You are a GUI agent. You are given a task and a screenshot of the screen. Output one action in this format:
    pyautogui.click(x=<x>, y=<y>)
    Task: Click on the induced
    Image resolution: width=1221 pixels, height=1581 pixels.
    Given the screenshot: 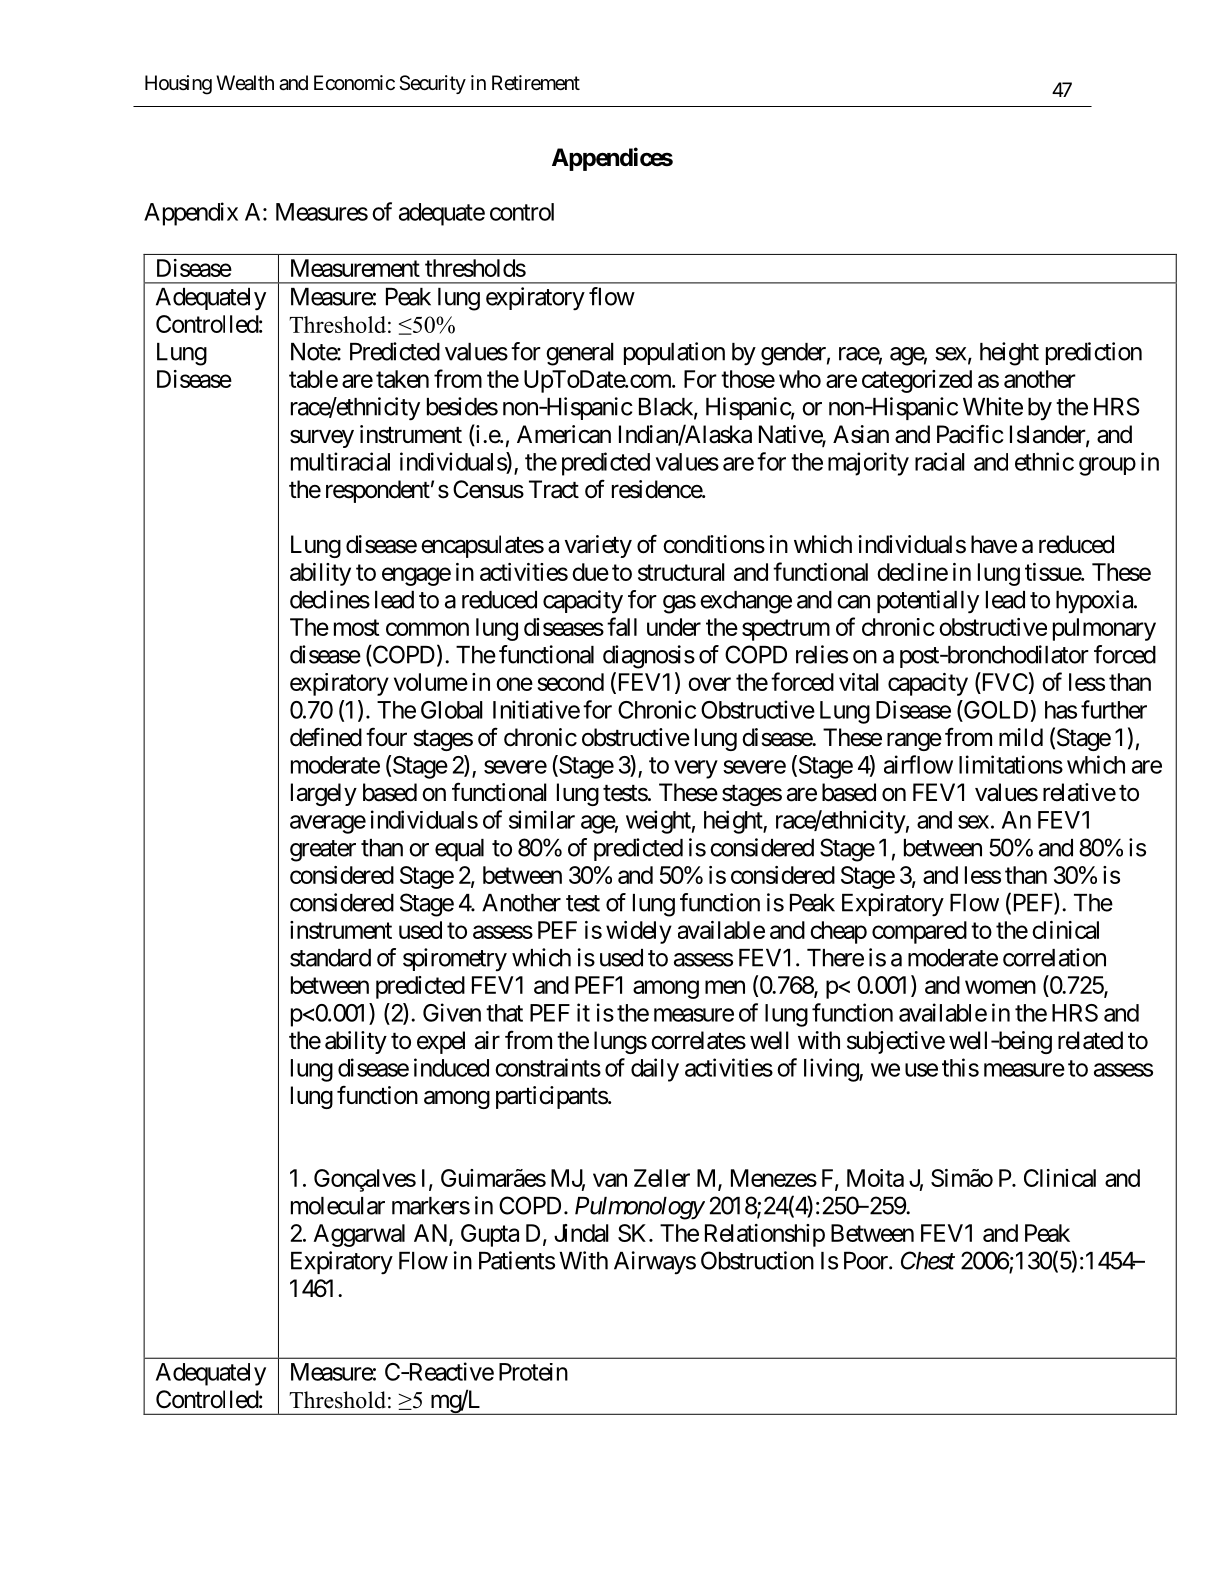 What is the action you would take?
    pyautogui.click(x=451, y=1067)
